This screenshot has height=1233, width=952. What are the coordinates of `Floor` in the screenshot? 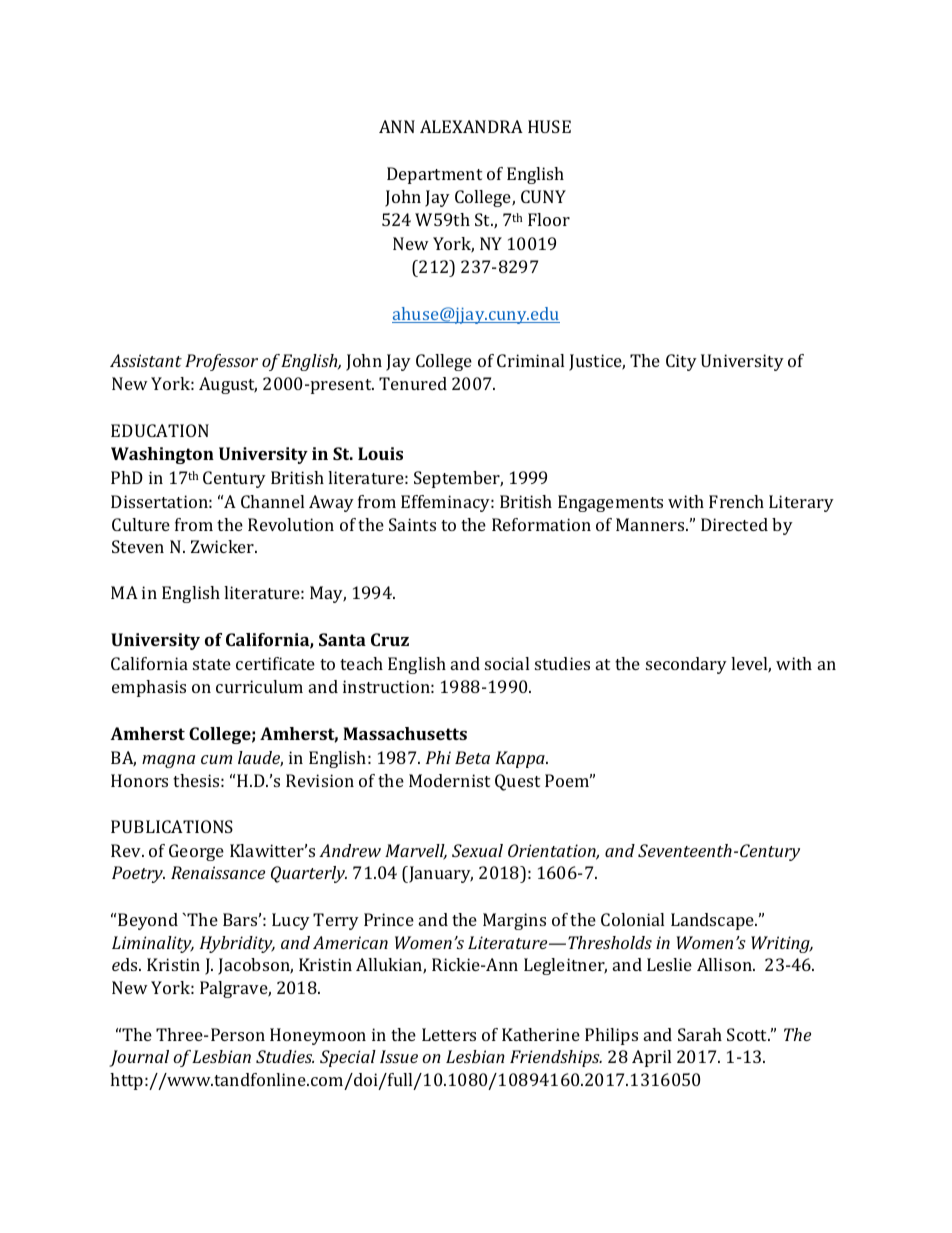 It's located at (549, 219).
